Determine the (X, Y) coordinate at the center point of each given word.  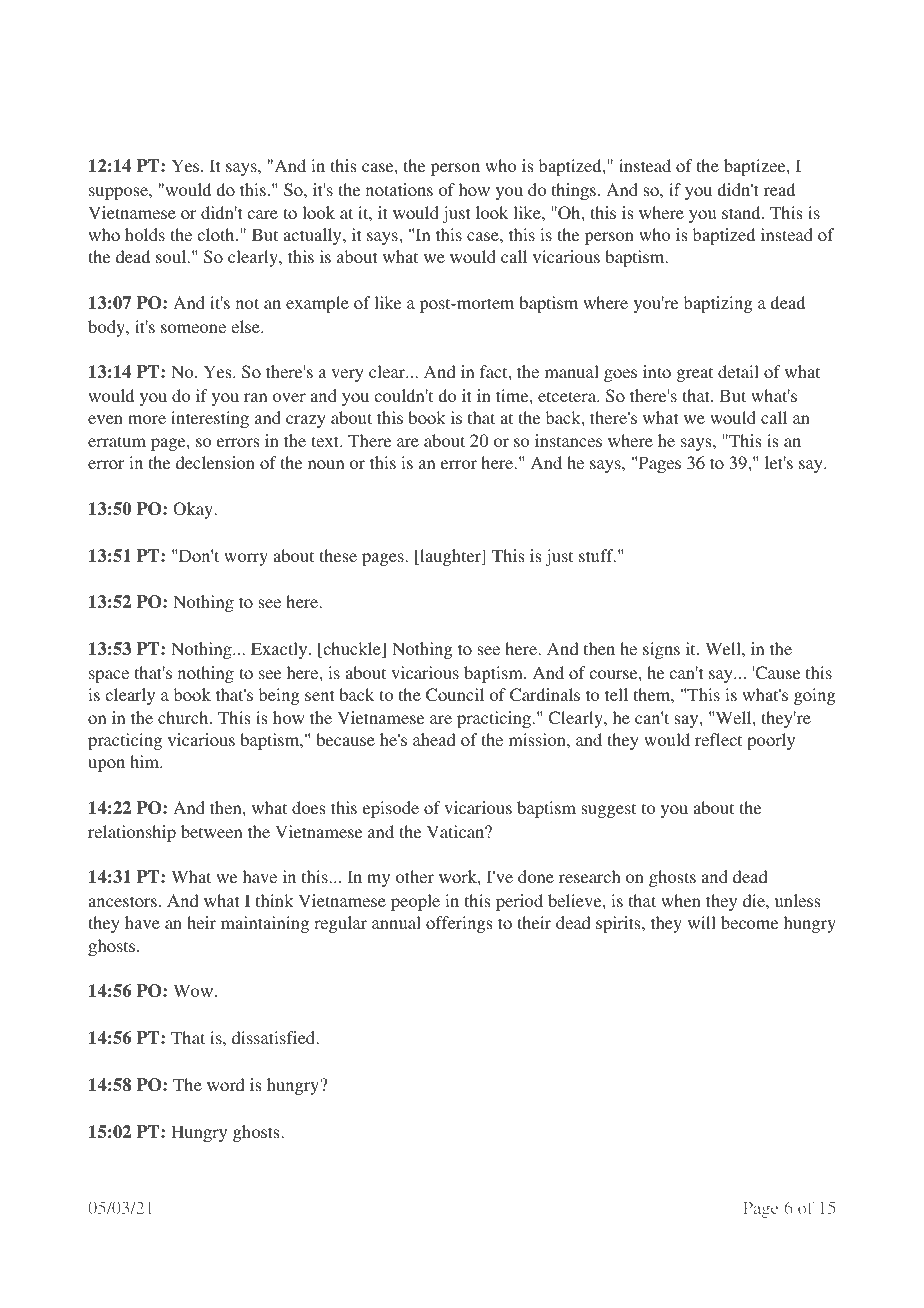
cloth (217, 234)
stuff (597, 555)
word (226, 1084)
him (145, 761)
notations (399, 189)
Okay (194, 510)
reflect (718, 739)
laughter (450, 557)
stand (742, 212)
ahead (434, 739)
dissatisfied (275, 1037)
